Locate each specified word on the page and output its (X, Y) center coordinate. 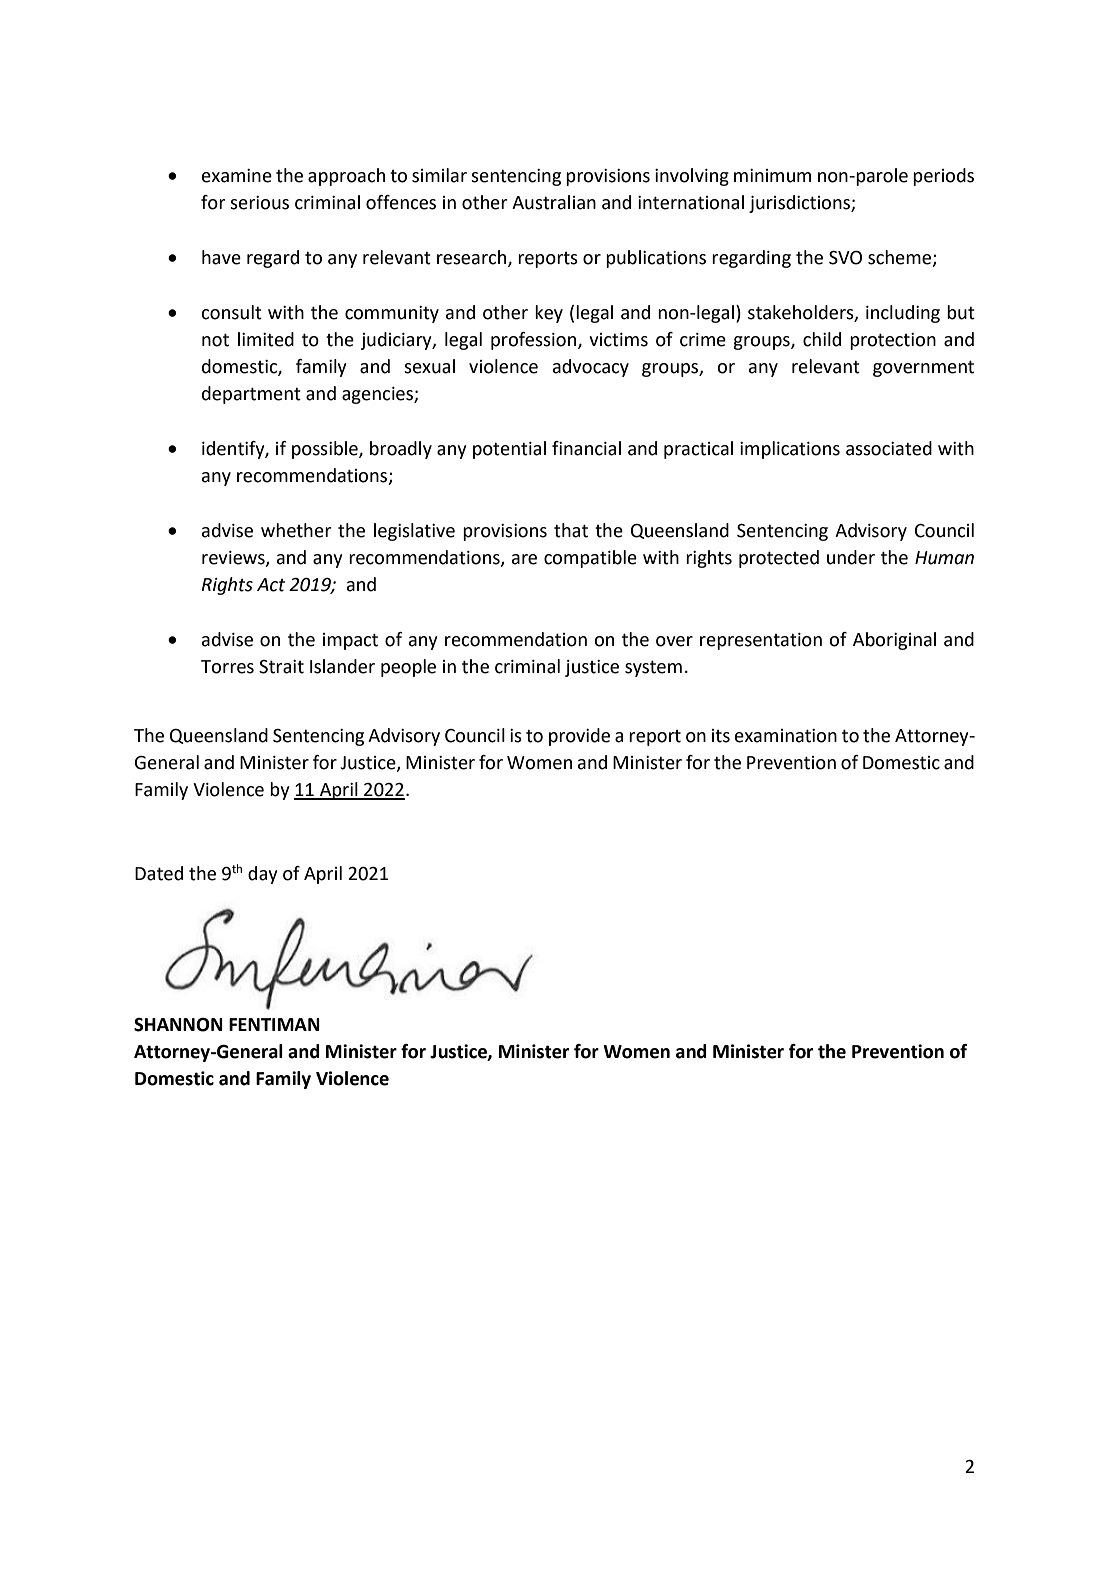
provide (579, 737)
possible (326, 450)
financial (586, 448)
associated (889, 448)
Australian (554, 202)
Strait (281, 667)
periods (943, 177)
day (263, 875)
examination (786, 736)
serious (259, 203)
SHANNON (178, 1025)
